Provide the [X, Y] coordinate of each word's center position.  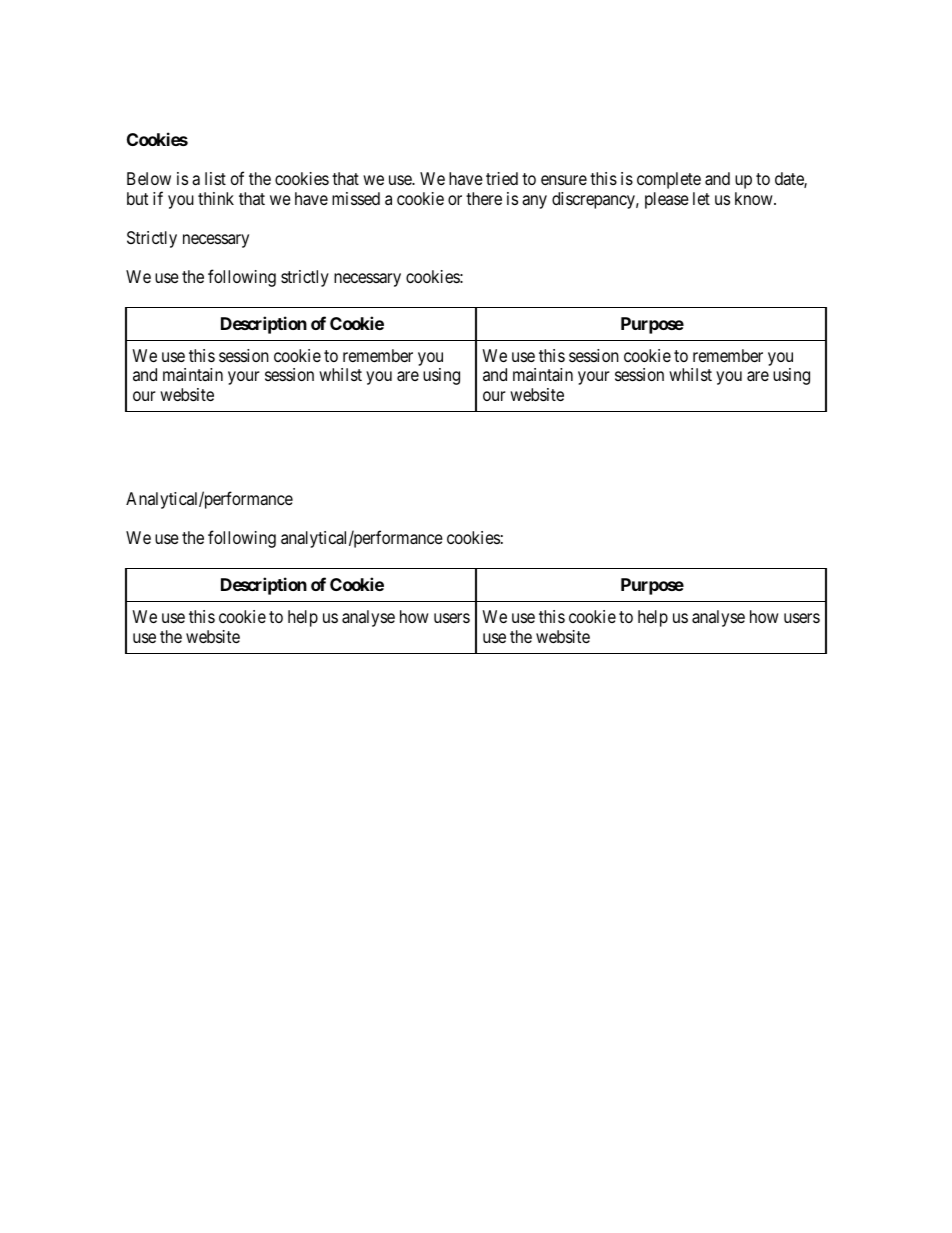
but [137, 198]
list [215, 178]
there [484, 198]
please [667, 200]
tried [502, 178]
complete [669, 180]
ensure [564, 180]
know [755, 198]
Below [149, 178]
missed [356, 198]
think [216, 198]
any [534, 202]
